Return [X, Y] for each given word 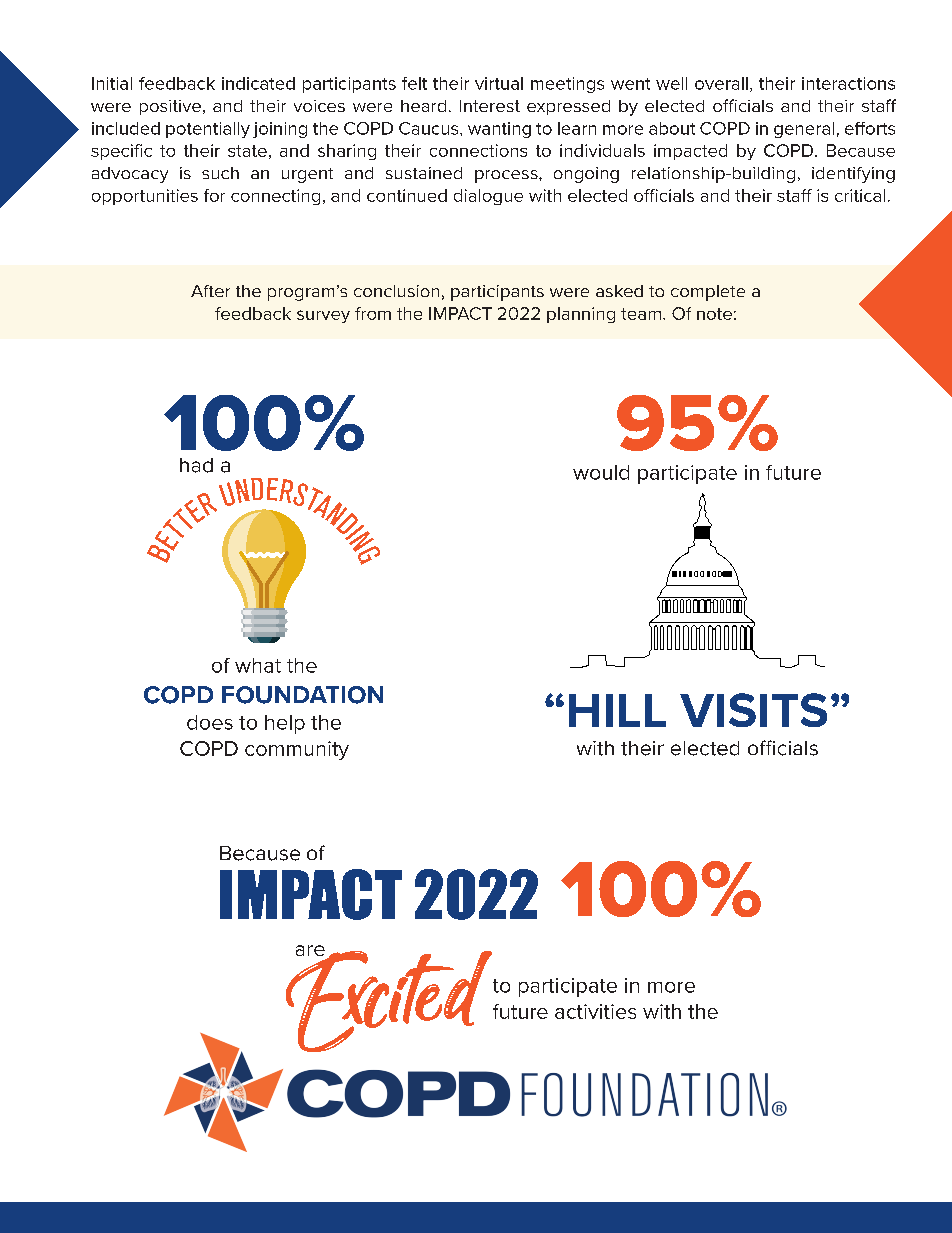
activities [595, 1011]
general [804, 130]
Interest [490, 106]
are [310, 950]
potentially [208, 130]
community [297, 750]
